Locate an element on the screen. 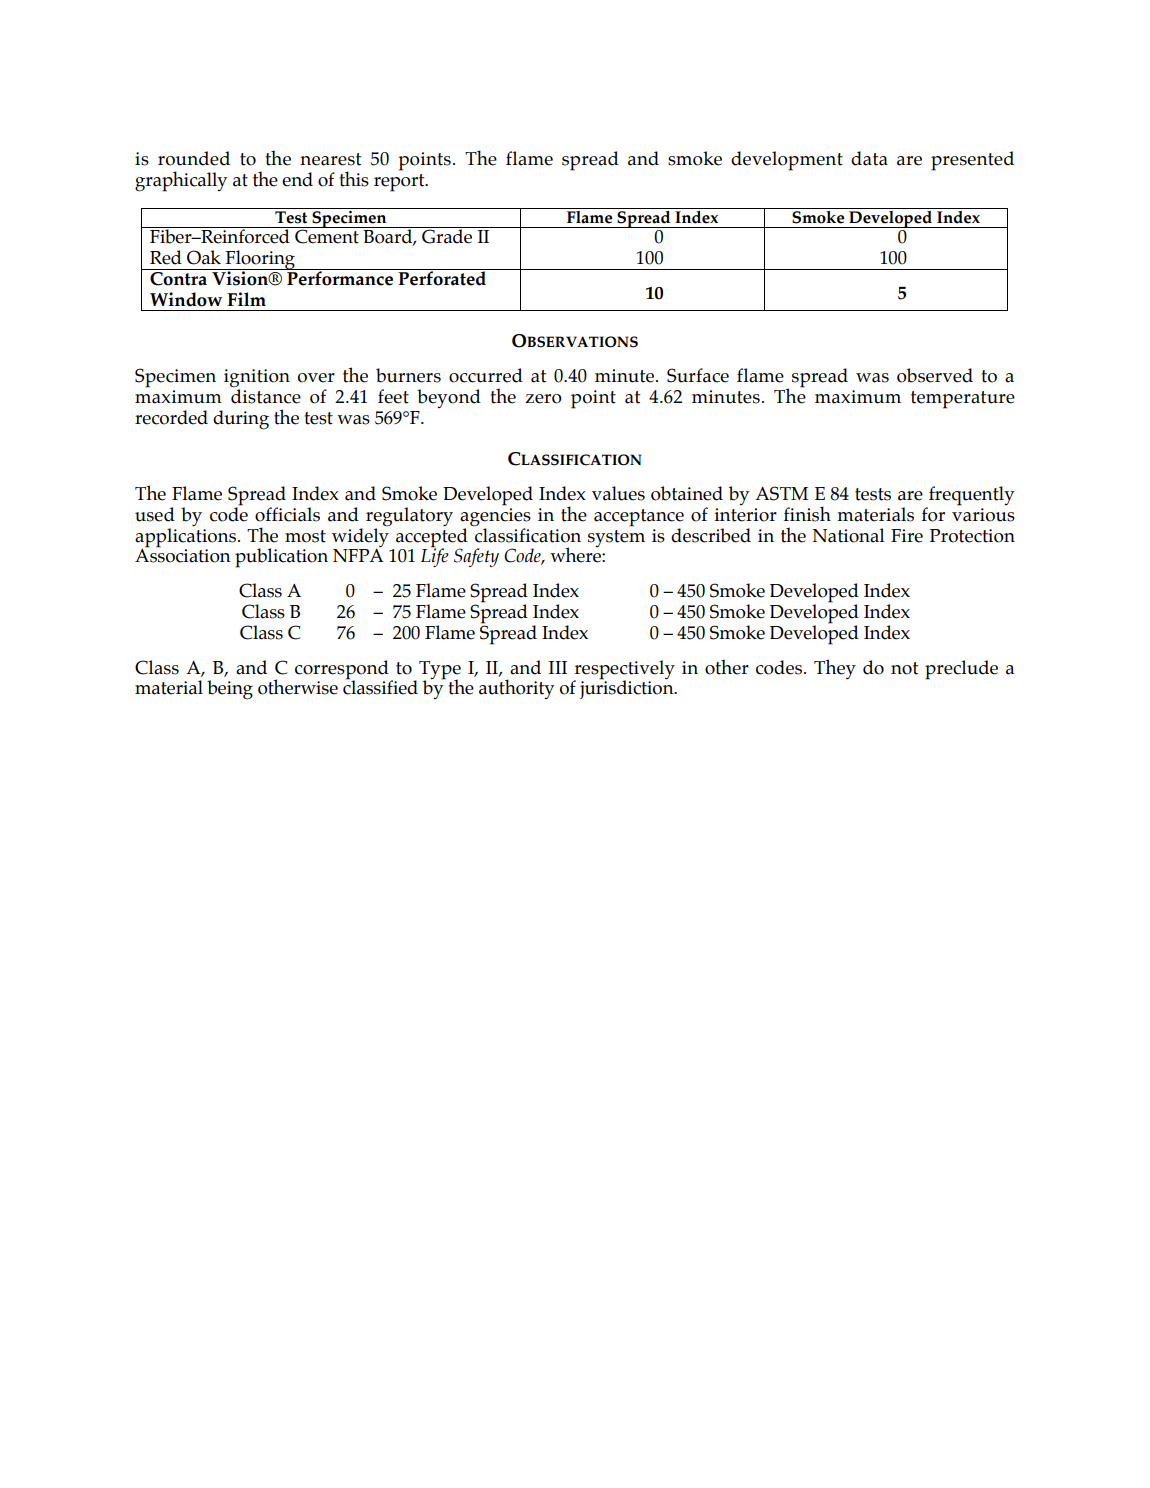 The image size is (1150, 1488). ignition is located at coordinates (257, 379).
